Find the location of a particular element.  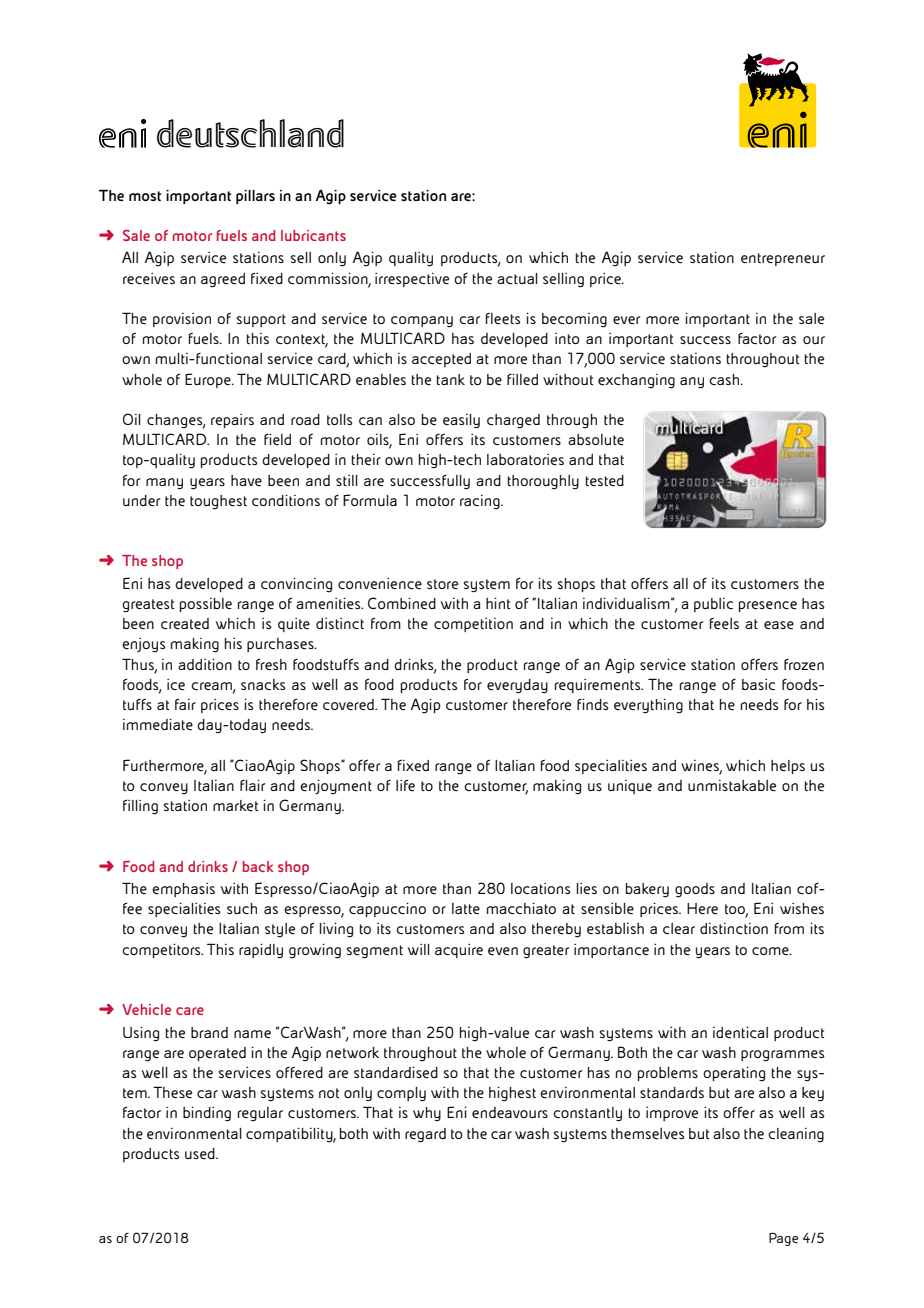

Page is located at coordinates (783, 1239).
